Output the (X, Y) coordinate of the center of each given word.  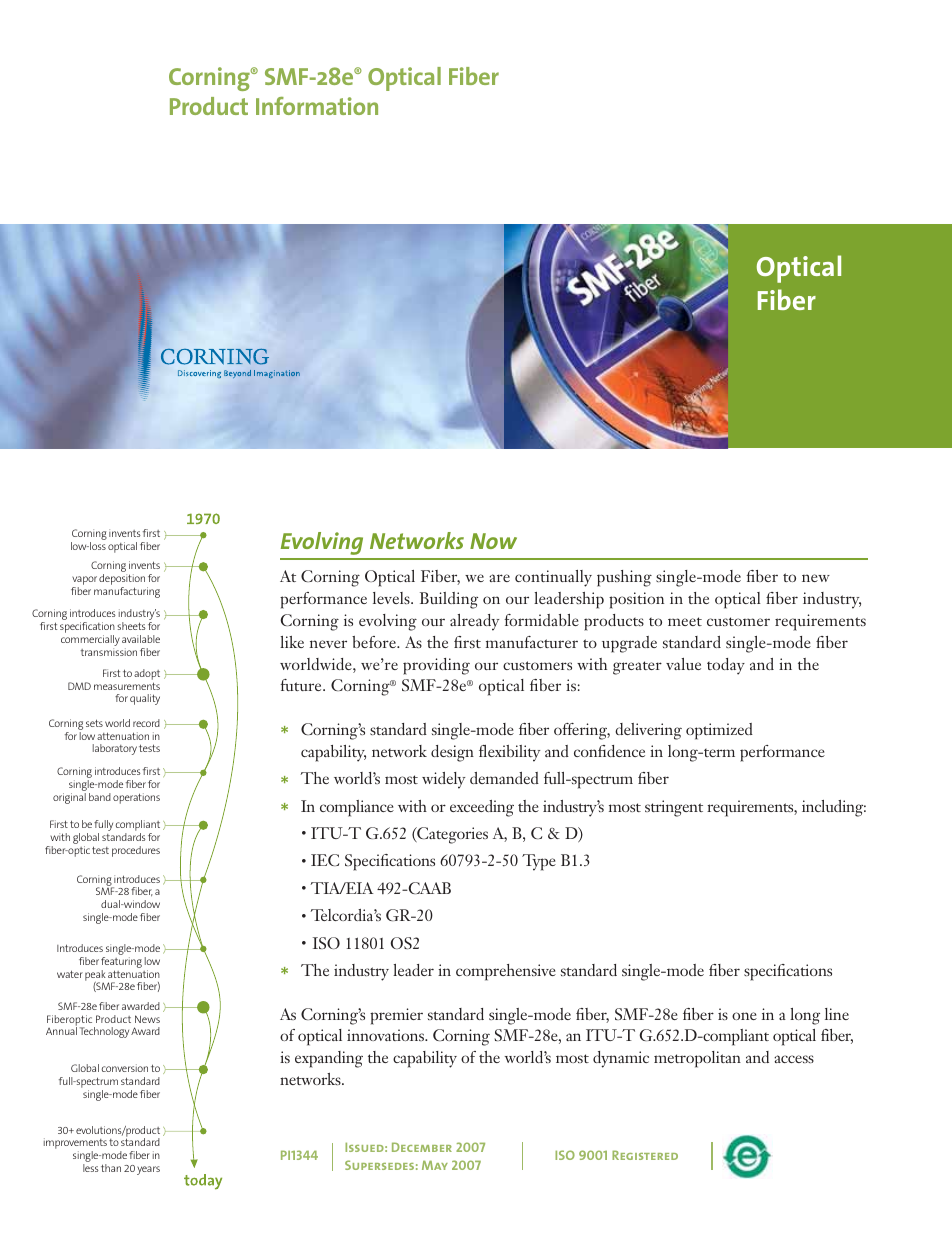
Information (317, 106)
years (148, 1170)
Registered (645, 1155)
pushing (624, 578)
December (422, 1147)
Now (493, 541)
